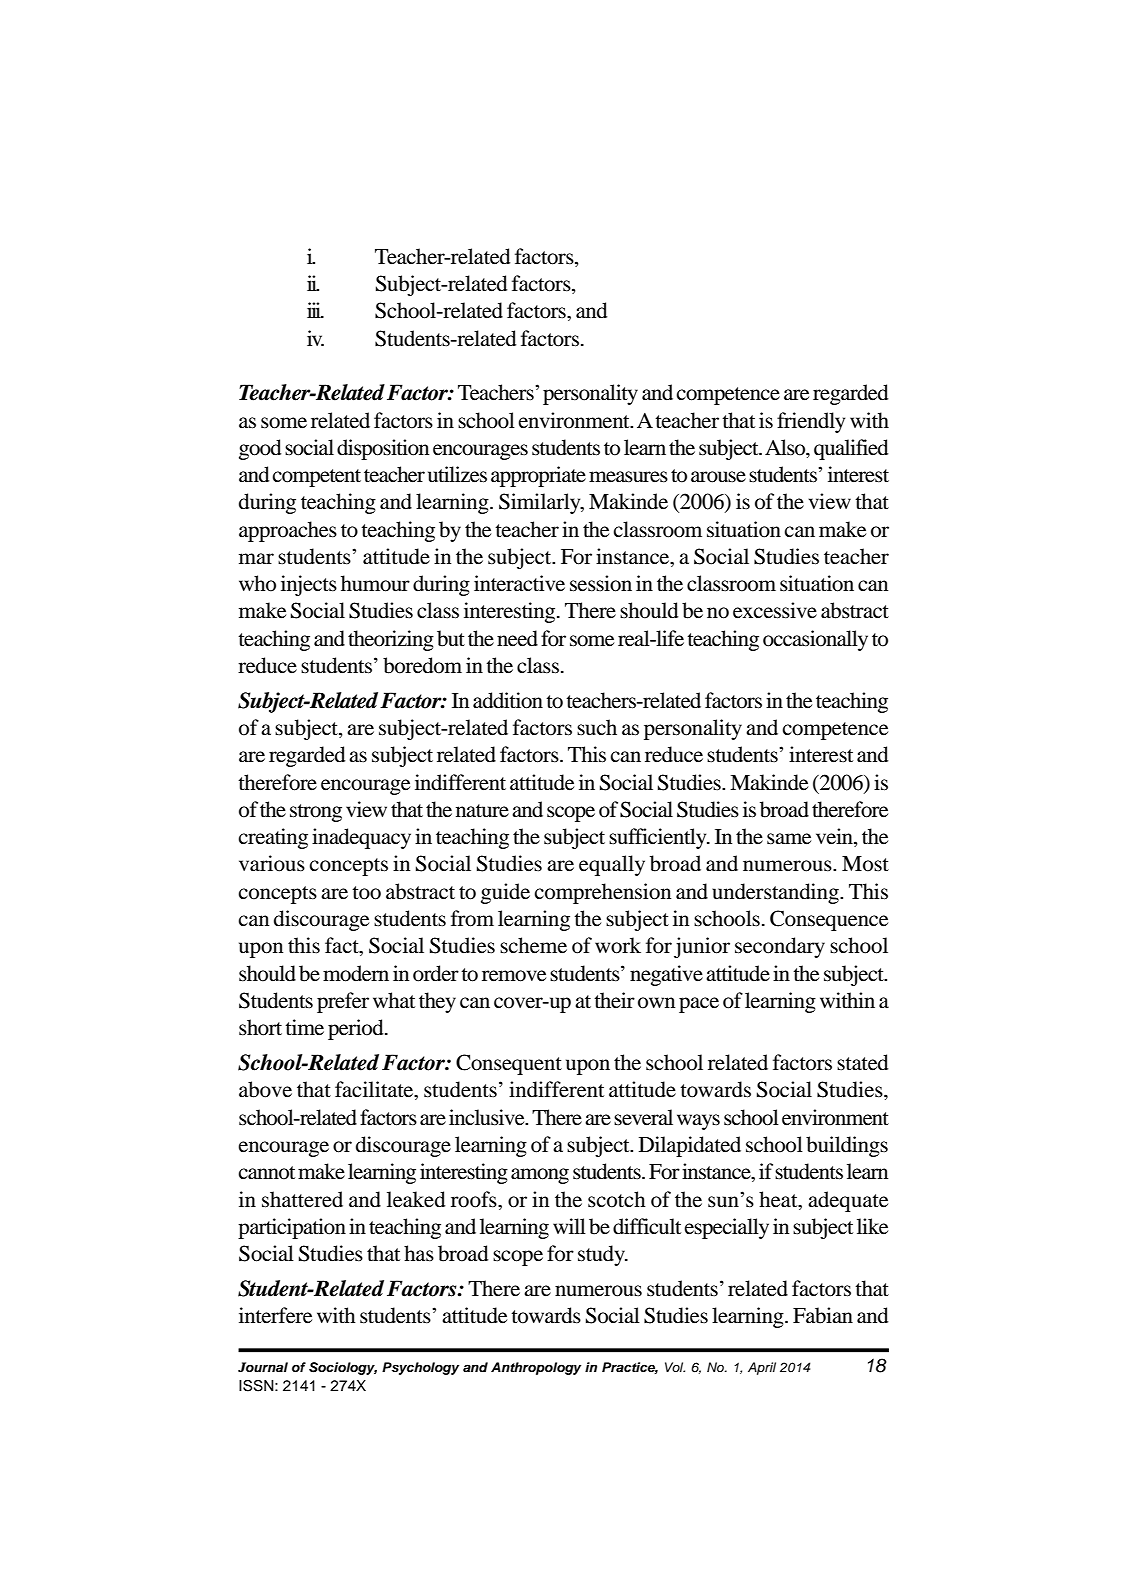 This document has height=1595, width=1127. Describe the element at coordinates (862, 1062) in the document. I see `stated` at that location.
